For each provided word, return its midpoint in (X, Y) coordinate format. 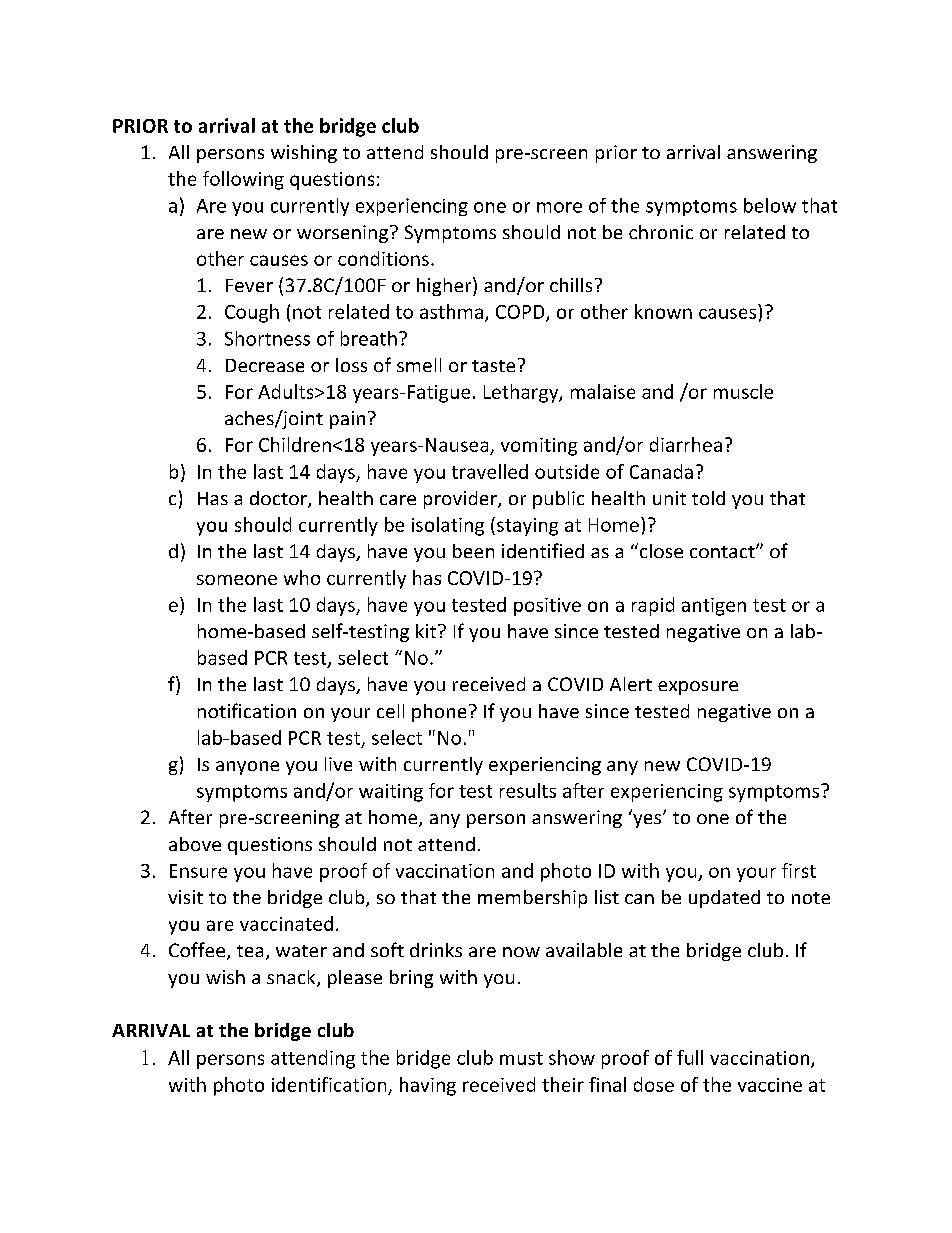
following (243, 180)
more (559, 207)
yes (648, 820)
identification (329, 1084)
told (708, 498)
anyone (247, 768)
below (770, 205)
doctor (279, 499)
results (528, 790)
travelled (490, 471)
